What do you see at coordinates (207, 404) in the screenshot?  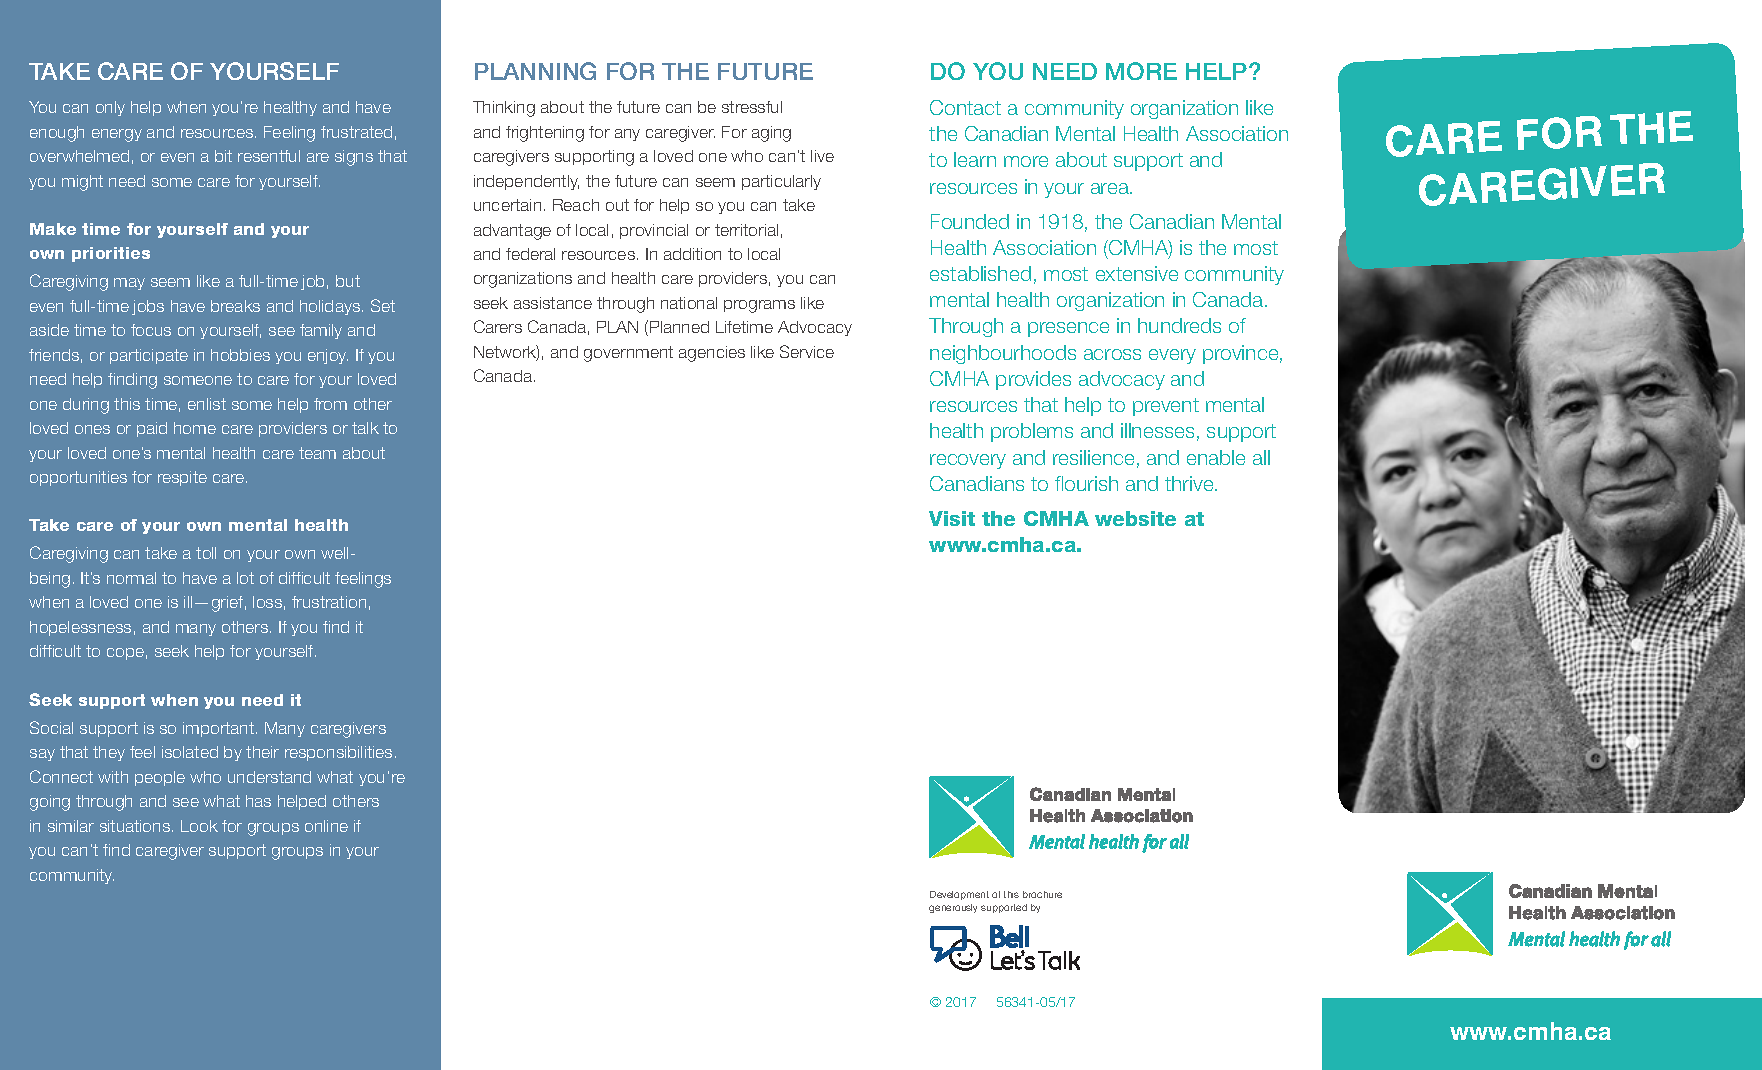 I see `enlist` at bounding box center [207, 404].
